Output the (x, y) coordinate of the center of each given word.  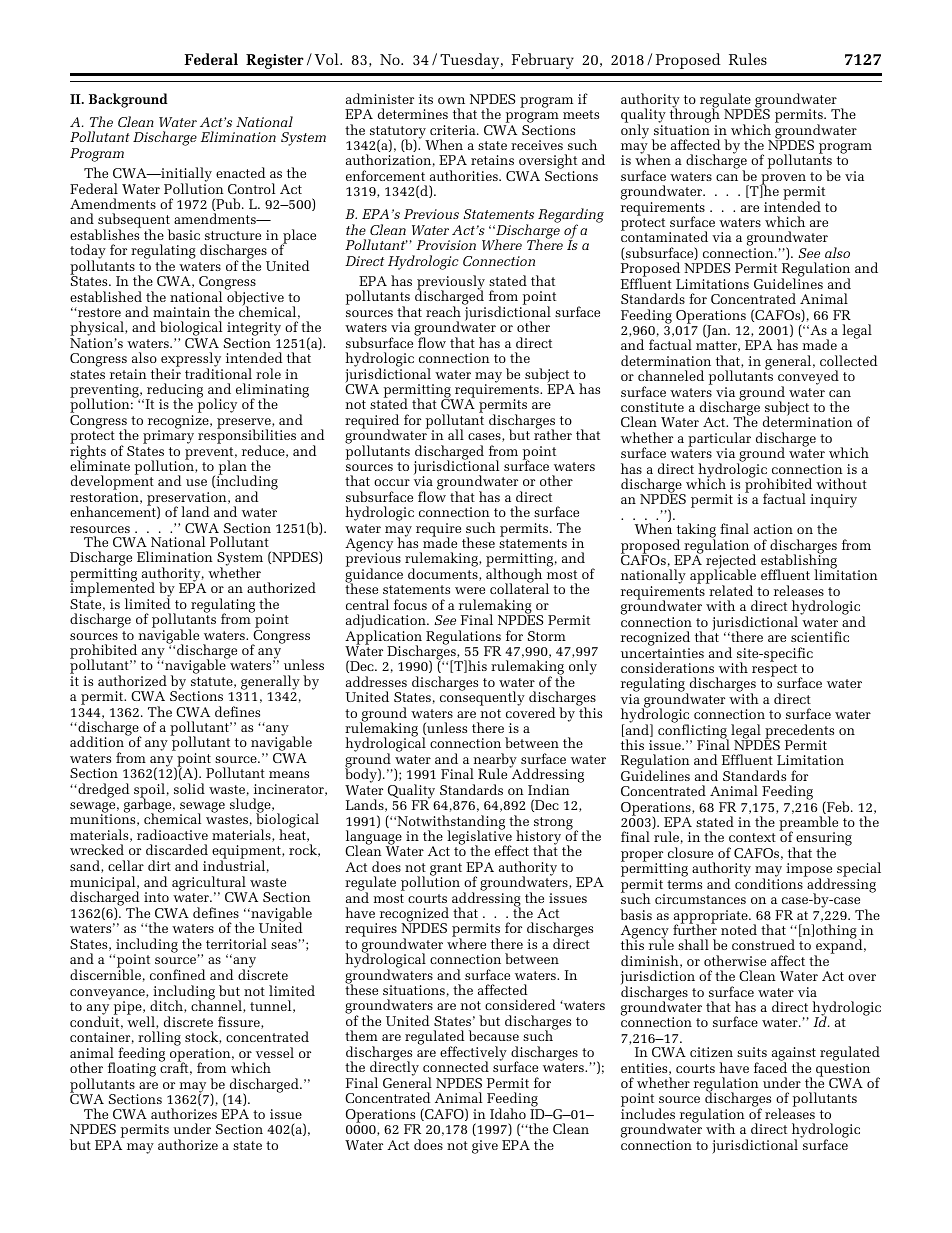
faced (770, 1066)
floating (132, 1069)
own (451, 100)
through (695, 116)
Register (274, 61)
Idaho (508, 1113)
